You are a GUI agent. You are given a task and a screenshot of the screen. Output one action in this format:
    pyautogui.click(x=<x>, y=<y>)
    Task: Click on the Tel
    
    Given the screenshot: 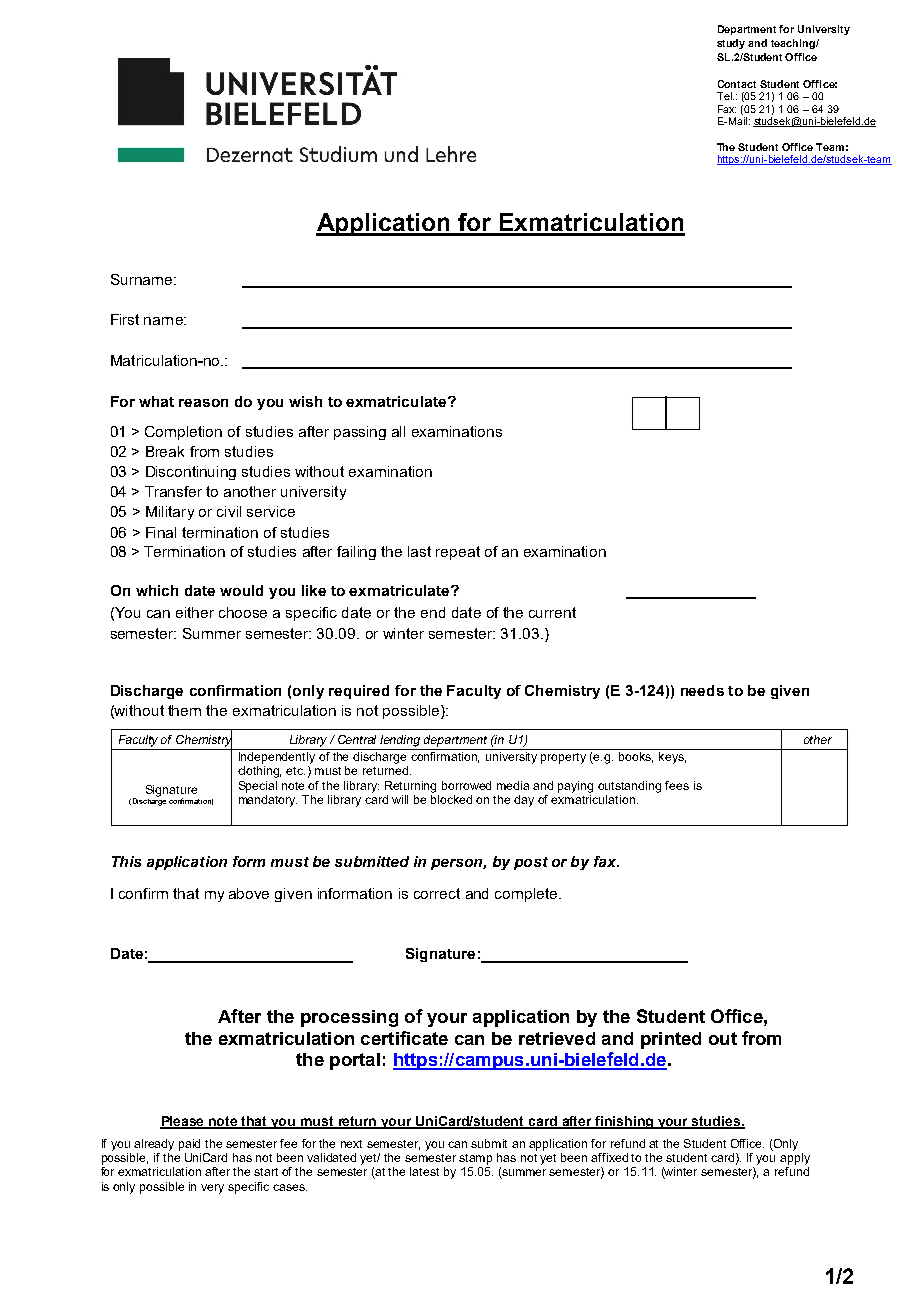 What is the action you would take?
    pyautogui.click(x=725, y=96)
